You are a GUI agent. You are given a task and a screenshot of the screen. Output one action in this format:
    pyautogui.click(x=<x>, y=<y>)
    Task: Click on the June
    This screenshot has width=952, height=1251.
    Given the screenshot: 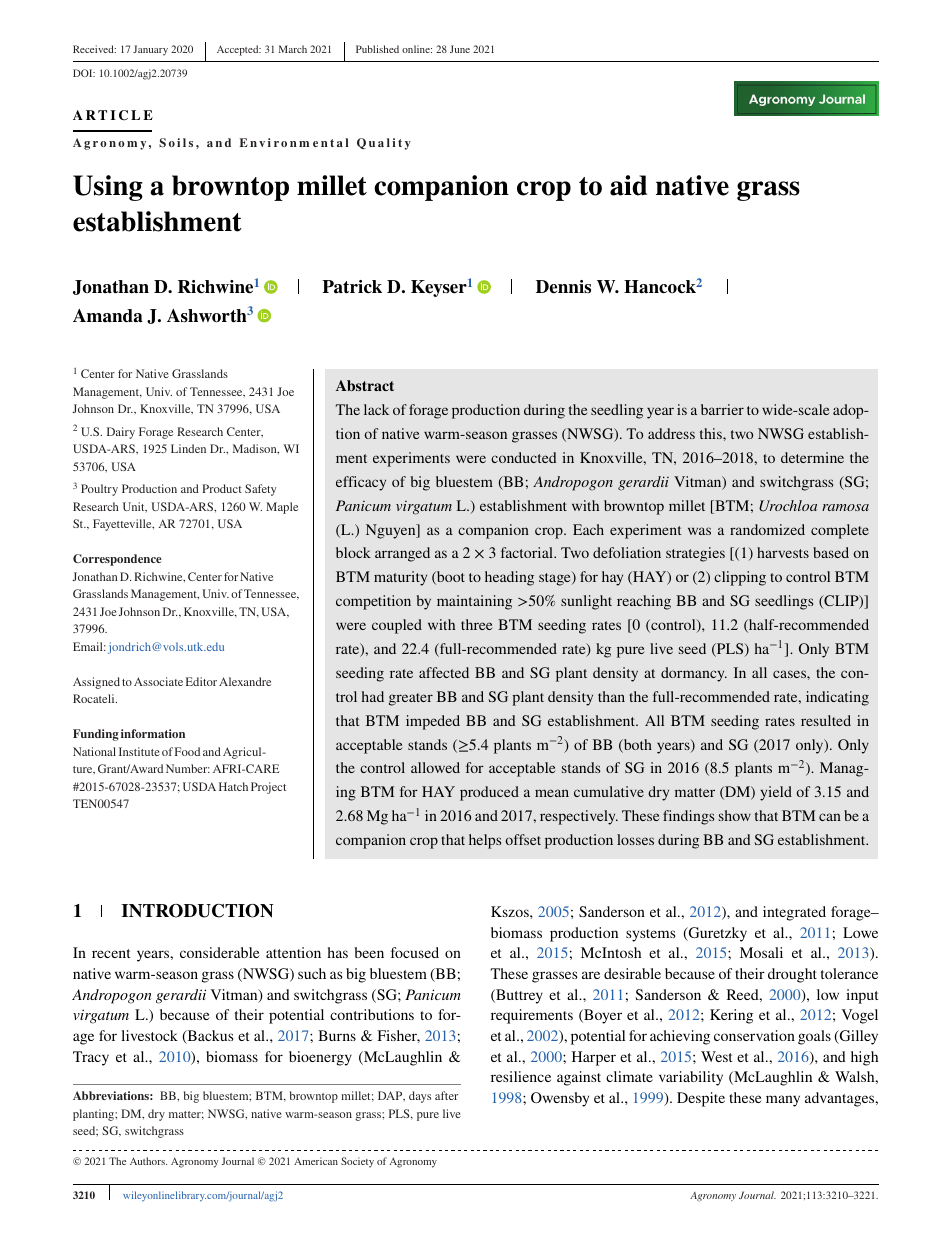 What is the action you would take?
    pyautogui.click(x=460, y=49)
